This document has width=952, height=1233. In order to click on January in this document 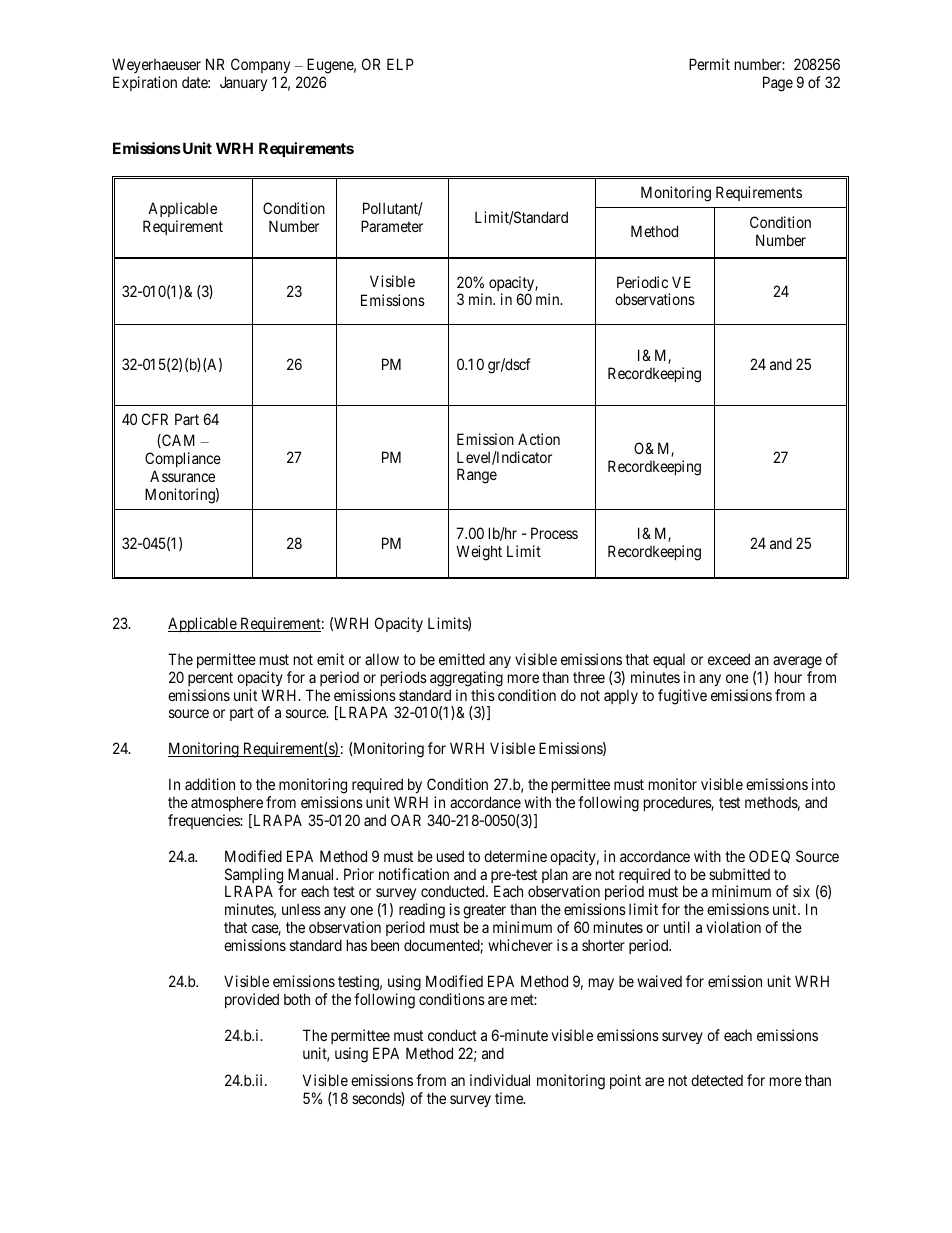, I will do `click(243, 83)`.
